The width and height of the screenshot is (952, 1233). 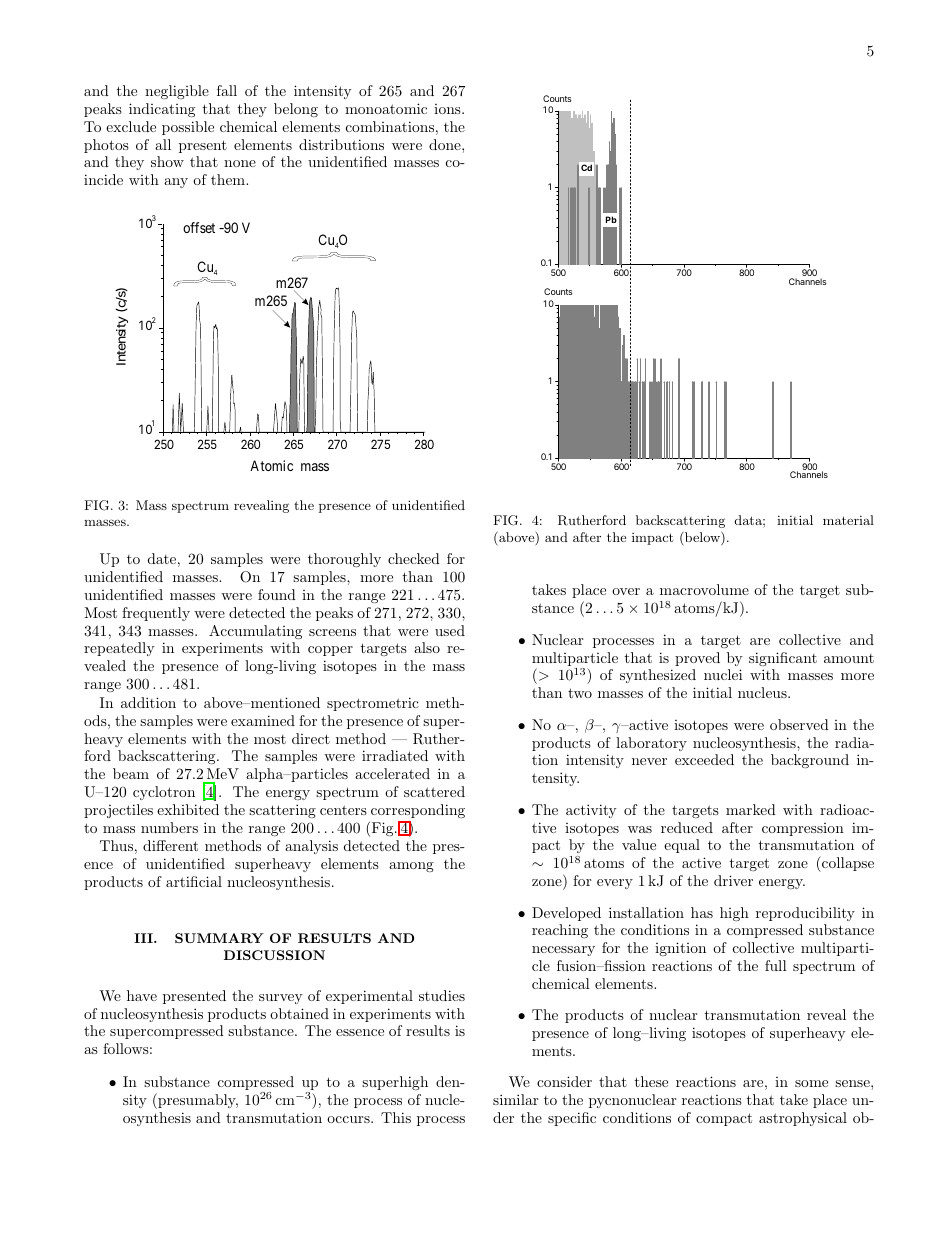 What do you see at coordinates (446, 144) in the screenshot?
I see `done` at bounding box center [446, 144].
